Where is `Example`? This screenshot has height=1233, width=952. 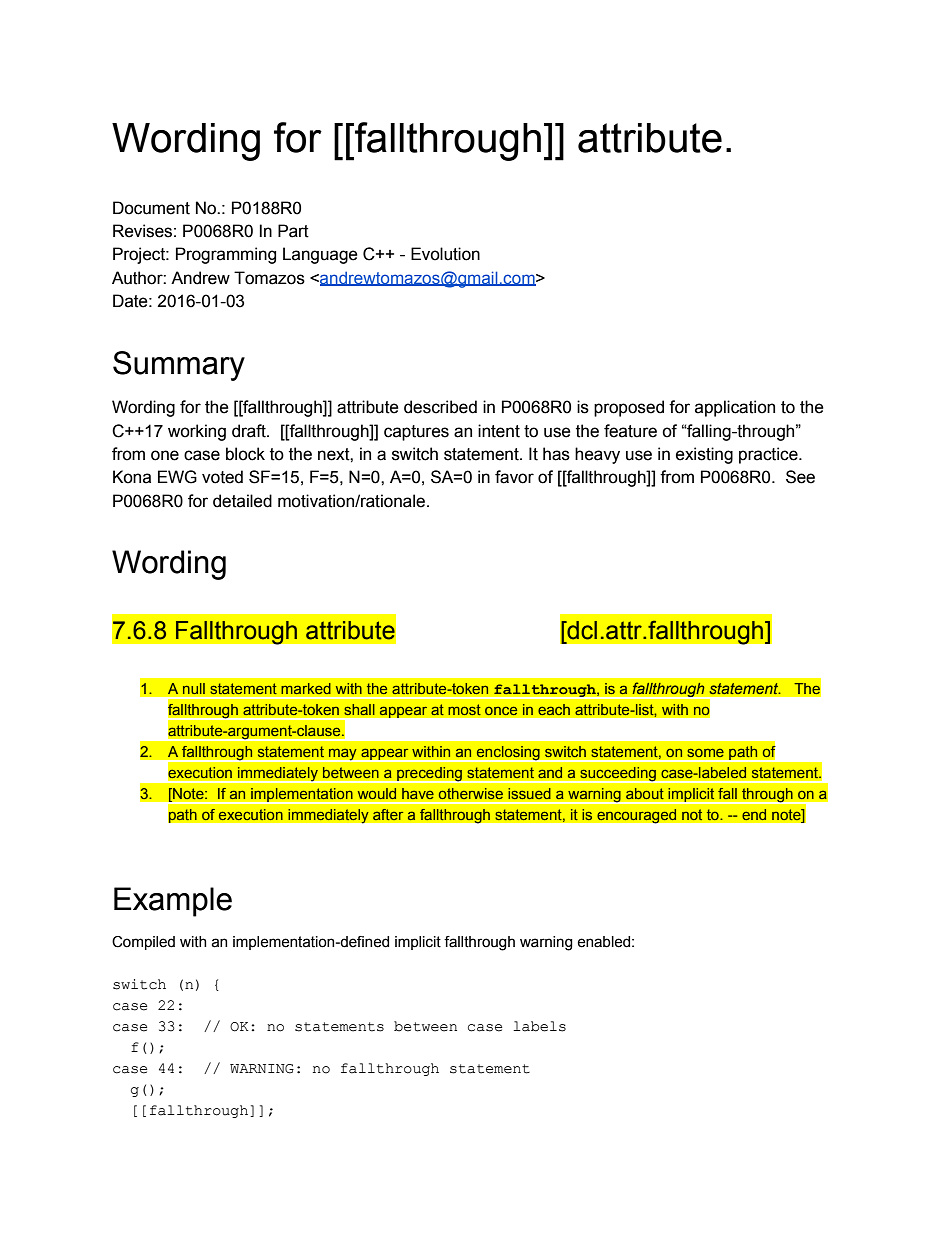 Example is located at coordinates (173, 902).
